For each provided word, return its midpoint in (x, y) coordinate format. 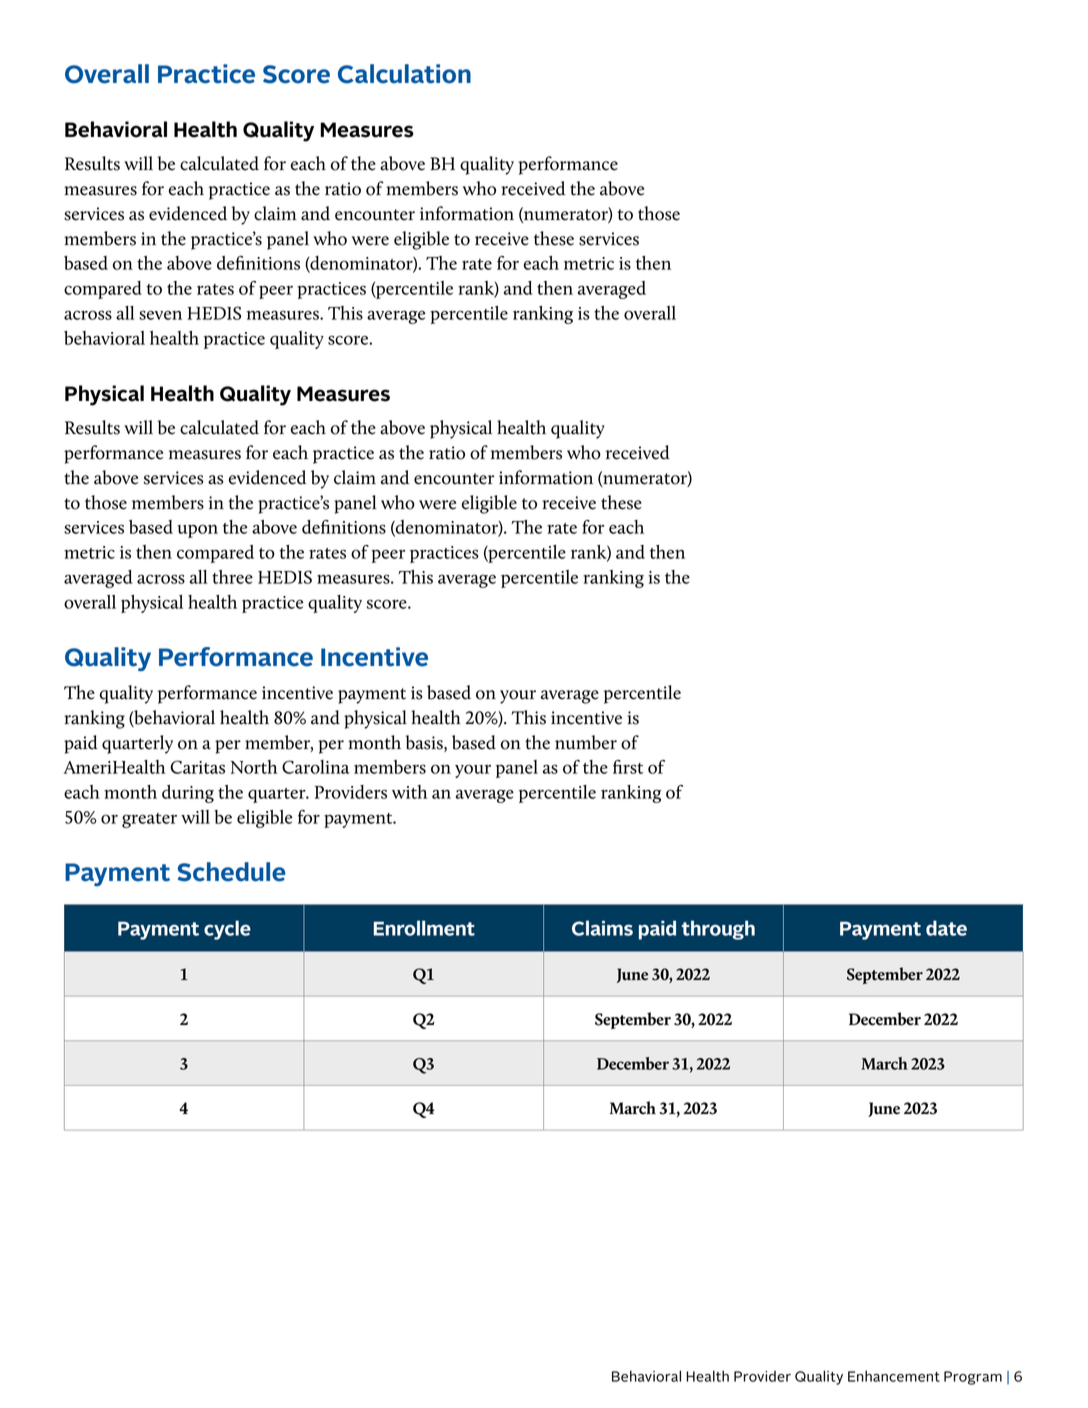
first (628, 767)
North (254, 767)
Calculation (404, 74)
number (586, 742)
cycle (227, 930)
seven (160, 315)
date (946, 928)
